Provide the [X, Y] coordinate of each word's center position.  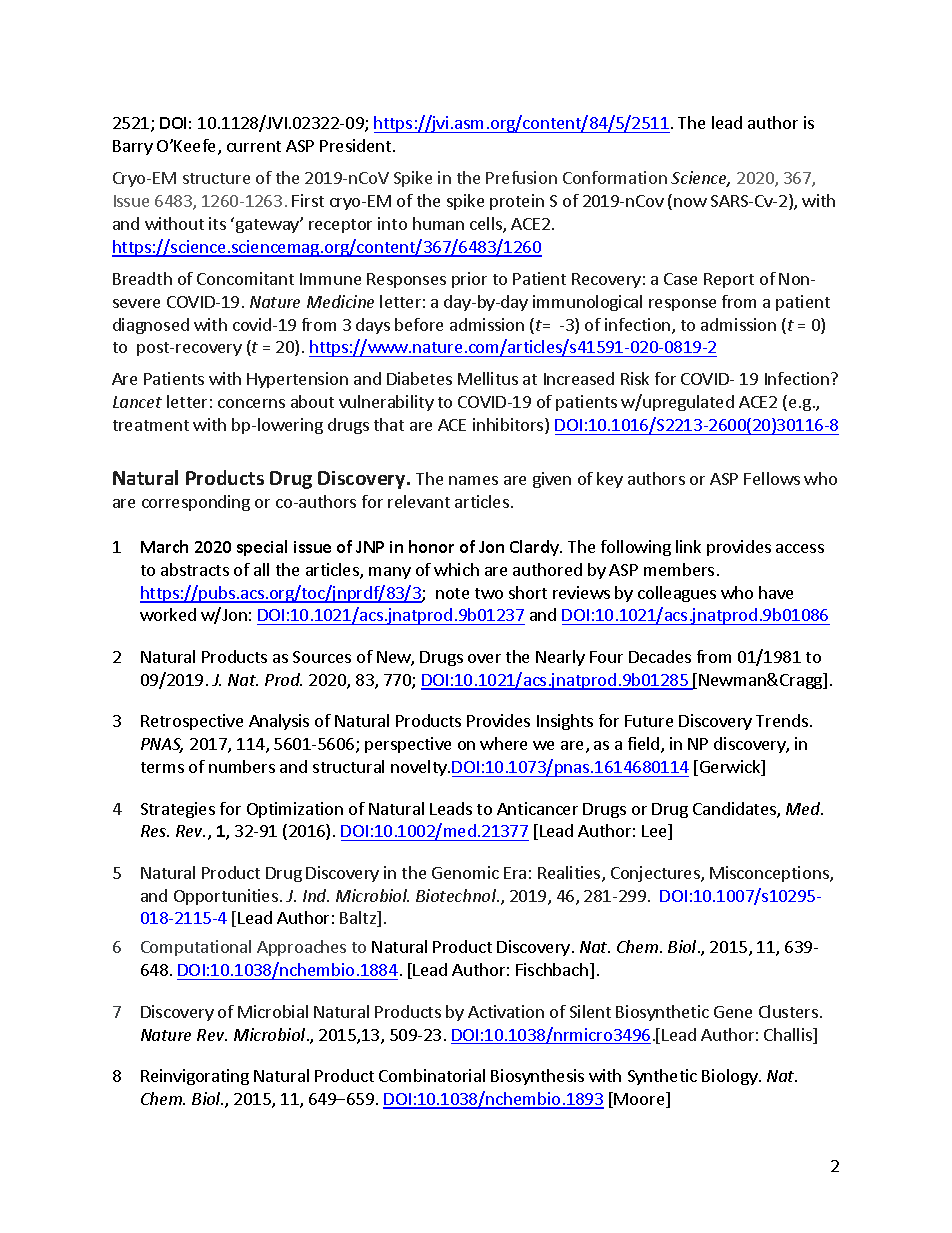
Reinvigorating [195, 1077]
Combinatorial [432, 1075]
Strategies [178, 810]
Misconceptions [770, 874]
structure [216, 178]
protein [517, 202]
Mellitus [488, 378]
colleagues [677, 594]
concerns [251, 403]
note [452, 593]
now [690, 202]
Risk [635, 378]
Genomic [465, 872]
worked [168, 614]
